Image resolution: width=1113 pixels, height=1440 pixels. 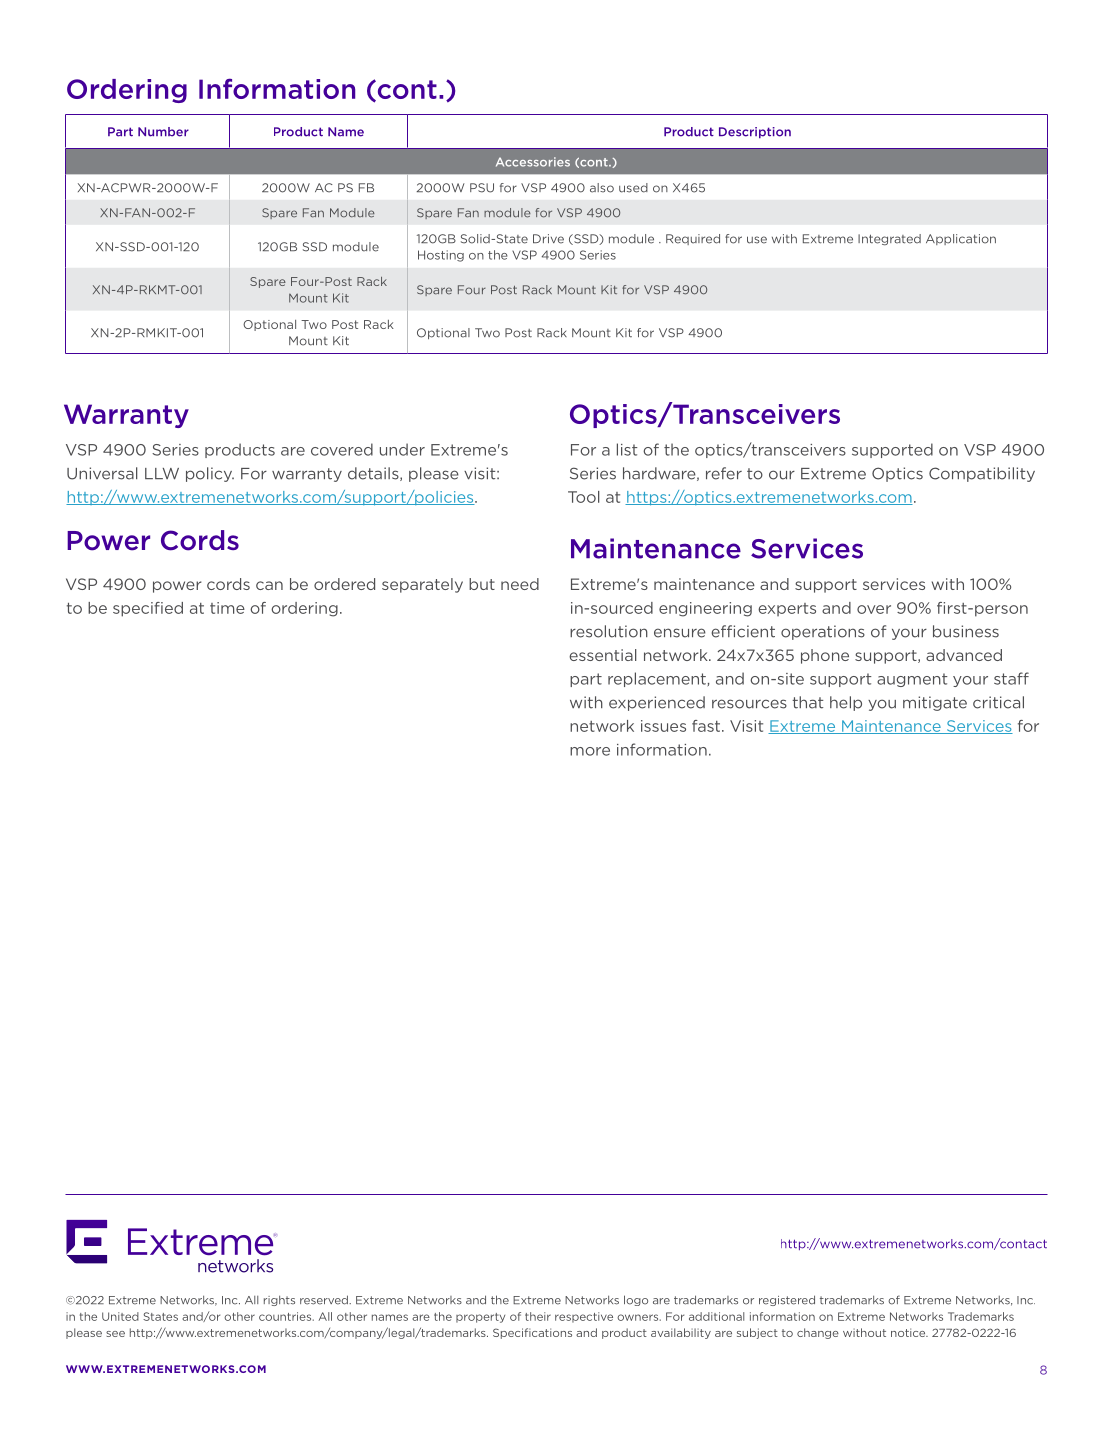 What do you see at coordinates (269, 585) in the page?
I see `can` at bounding box center [269, 585].
